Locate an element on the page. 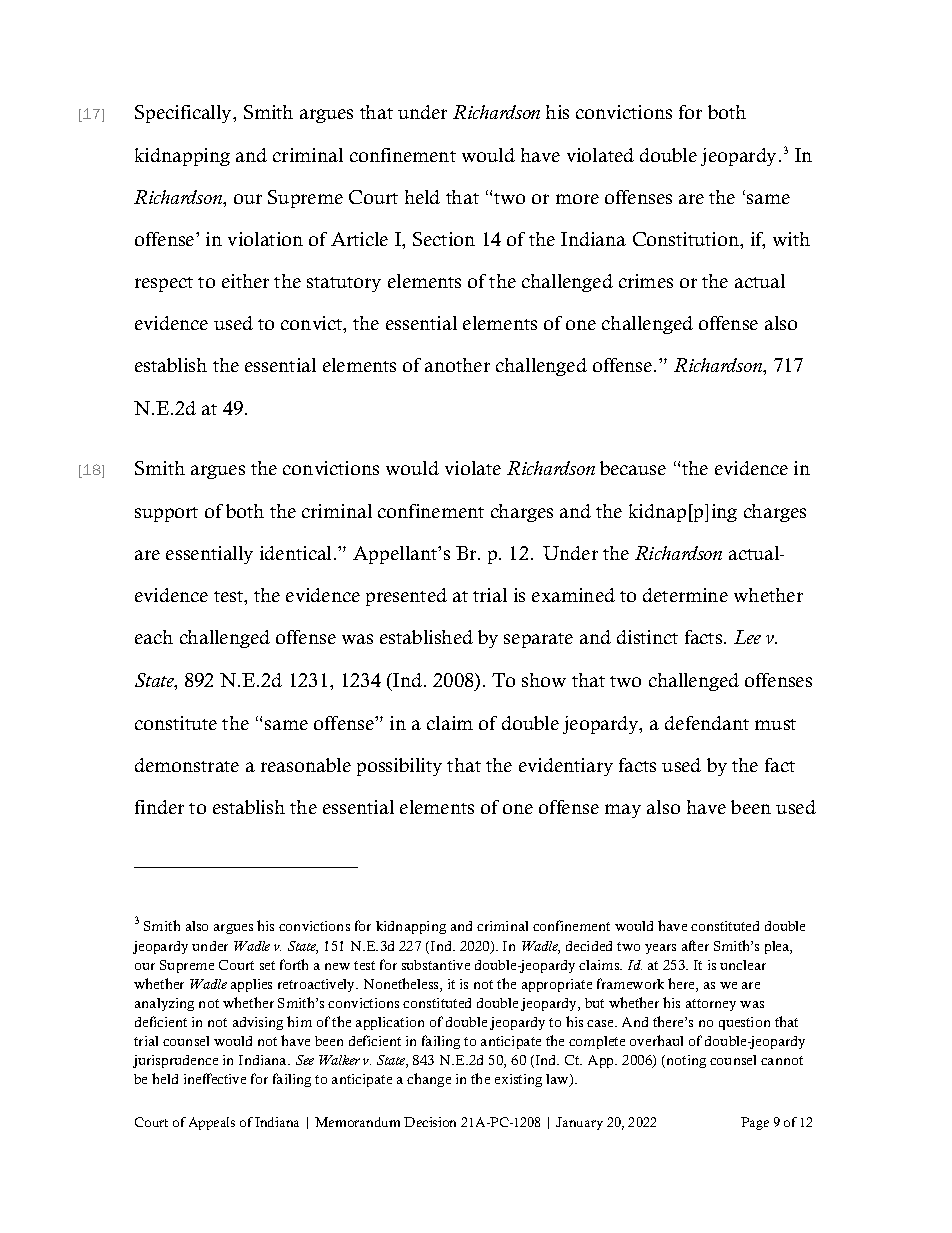 This page has height=1233, width=952. because is located at coordinates (633, 468).
